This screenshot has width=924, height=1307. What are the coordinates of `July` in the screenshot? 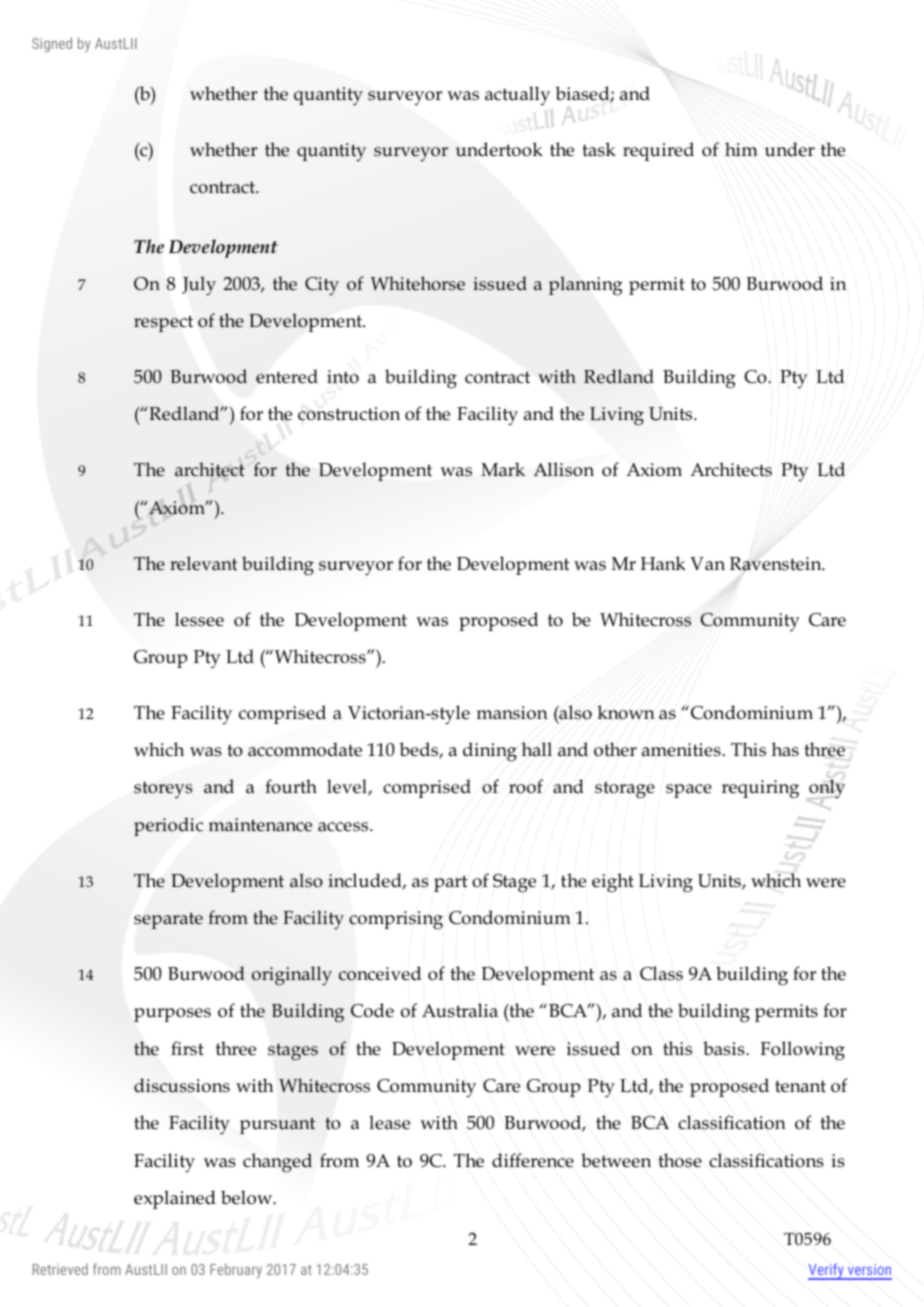 It's located at (199, 286).
